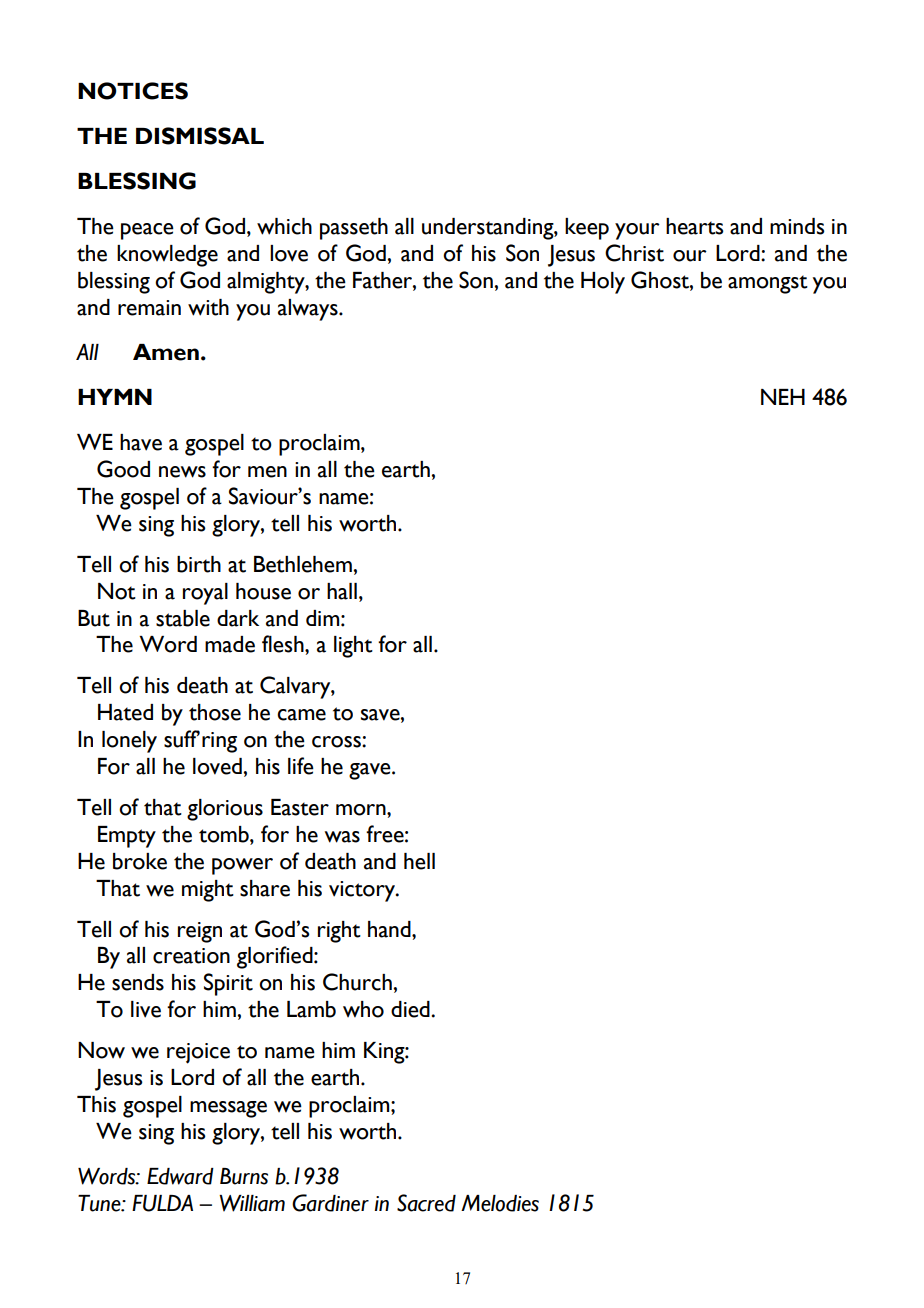 Image resolution: width=924 pixels, height=1308 pixels. Describe the element at coordinates (587, 229) in the screenshot. I see `keep` at that location.
